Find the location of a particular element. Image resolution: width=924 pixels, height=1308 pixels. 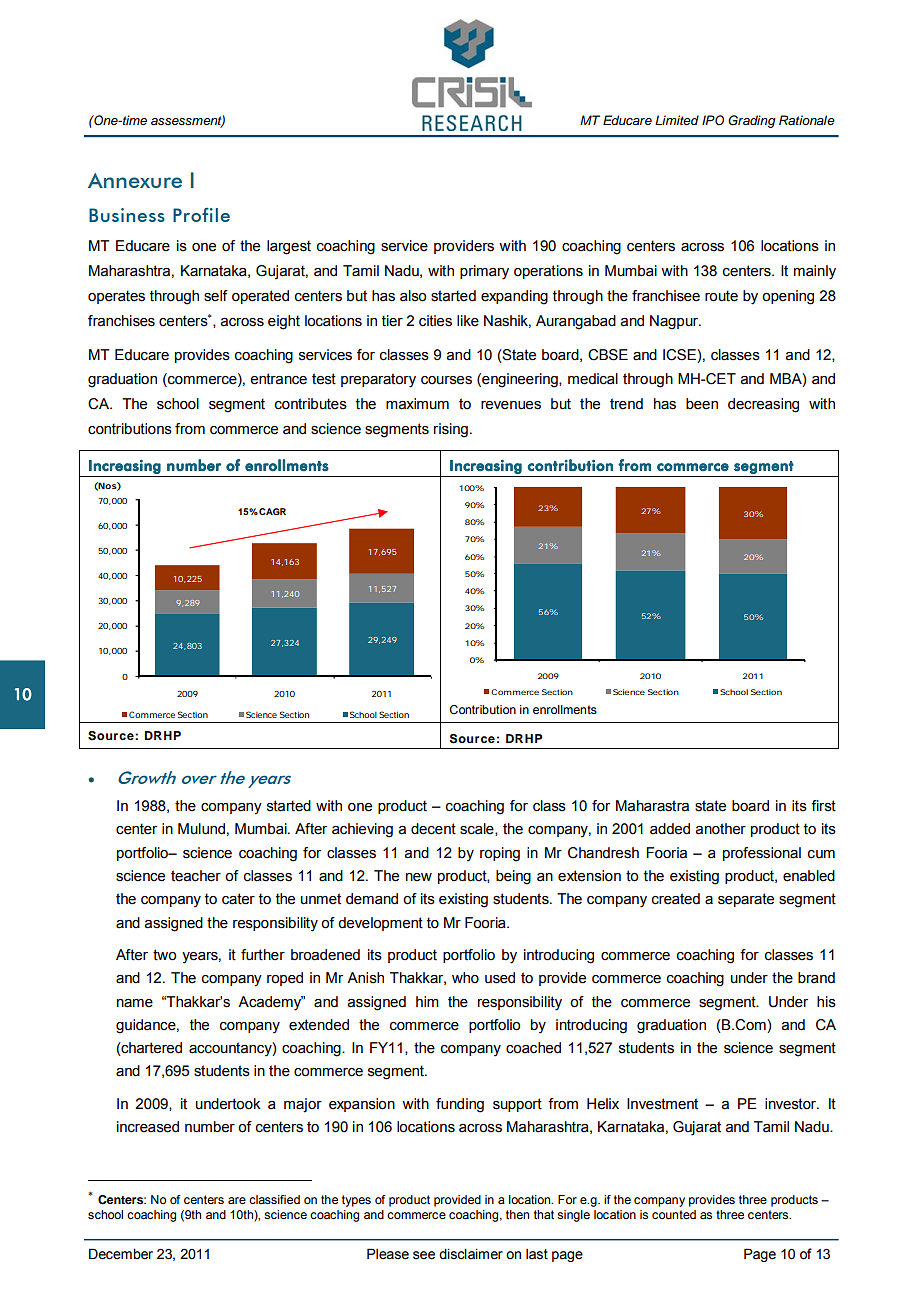

another is located at coordinates (720, 829).
